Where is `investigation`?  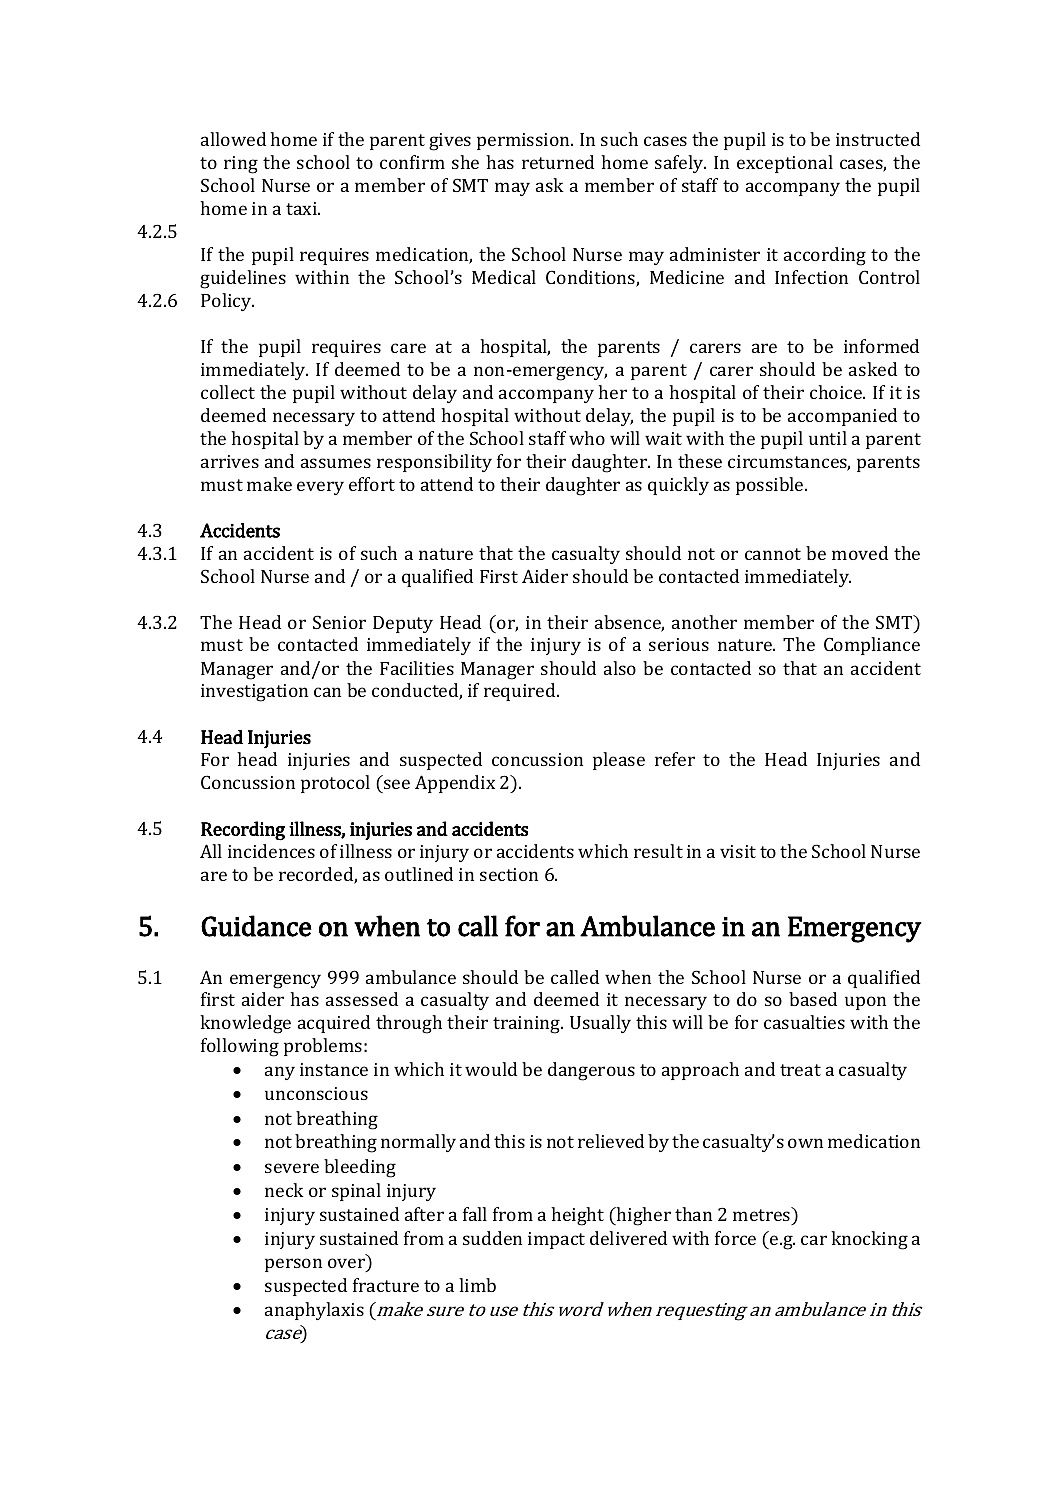 investigation is located at coordinates (254, 693).
